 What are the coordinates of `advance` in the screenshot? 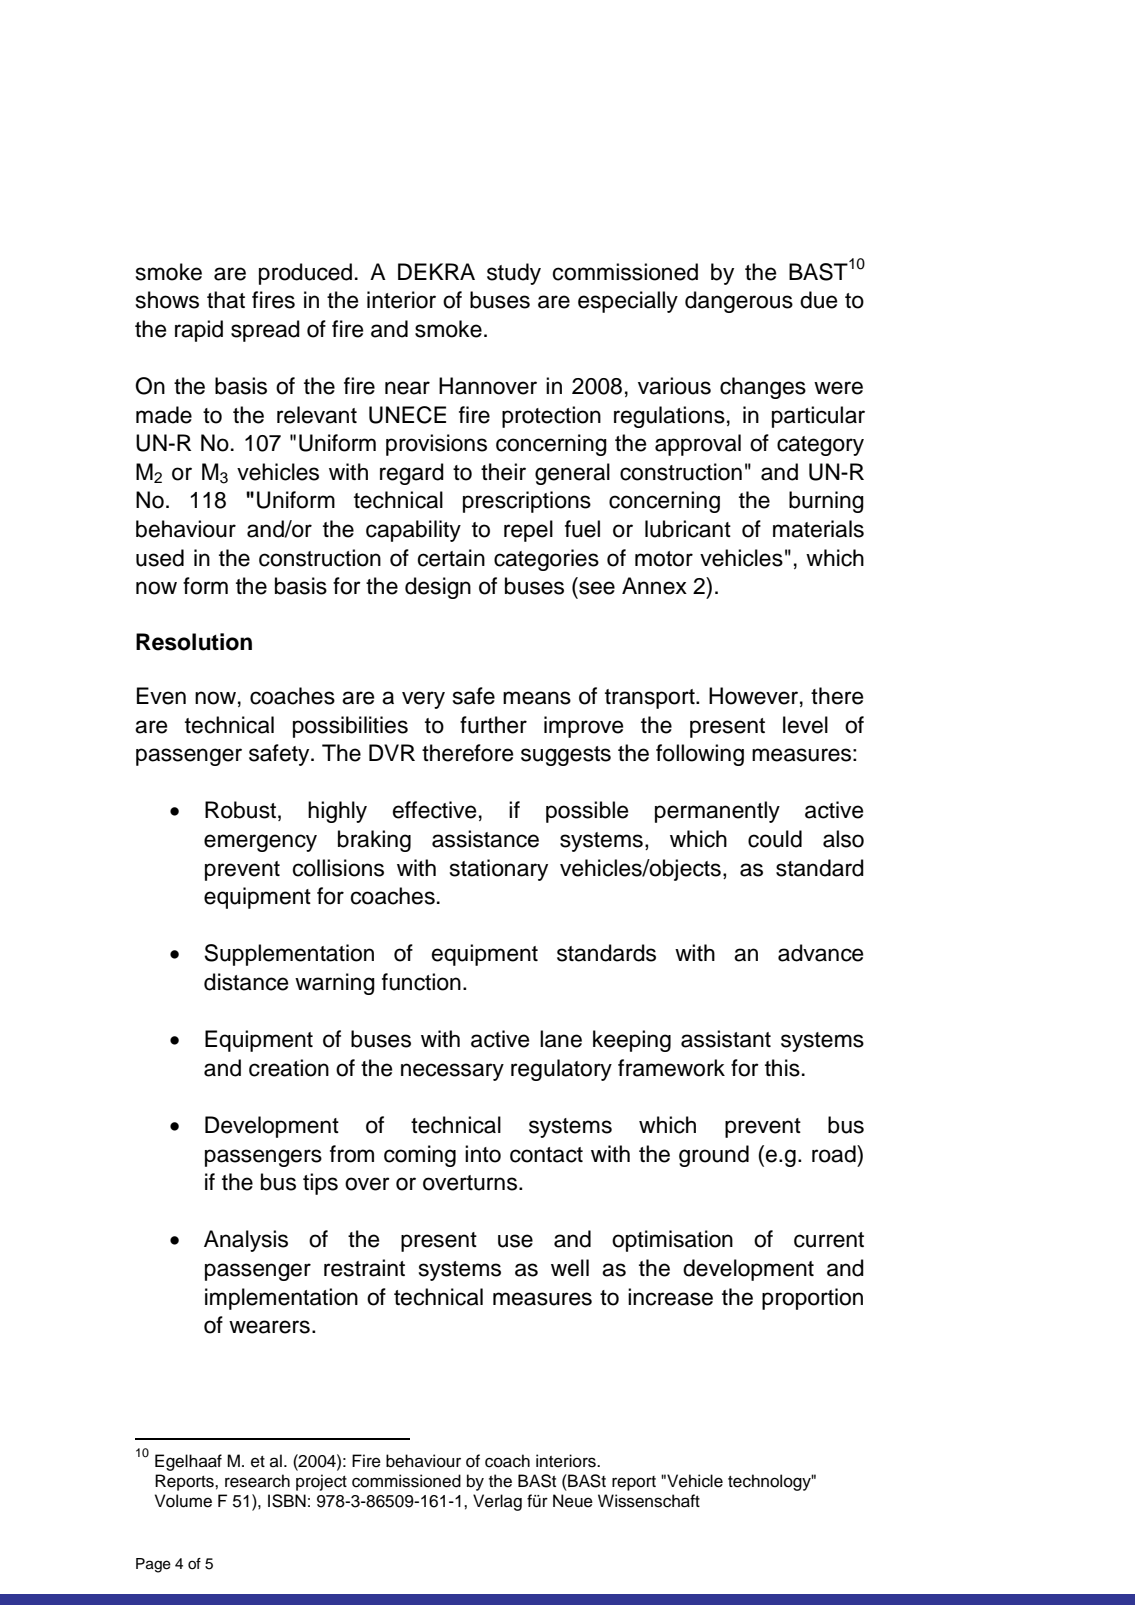 It's located at (820, 953).
